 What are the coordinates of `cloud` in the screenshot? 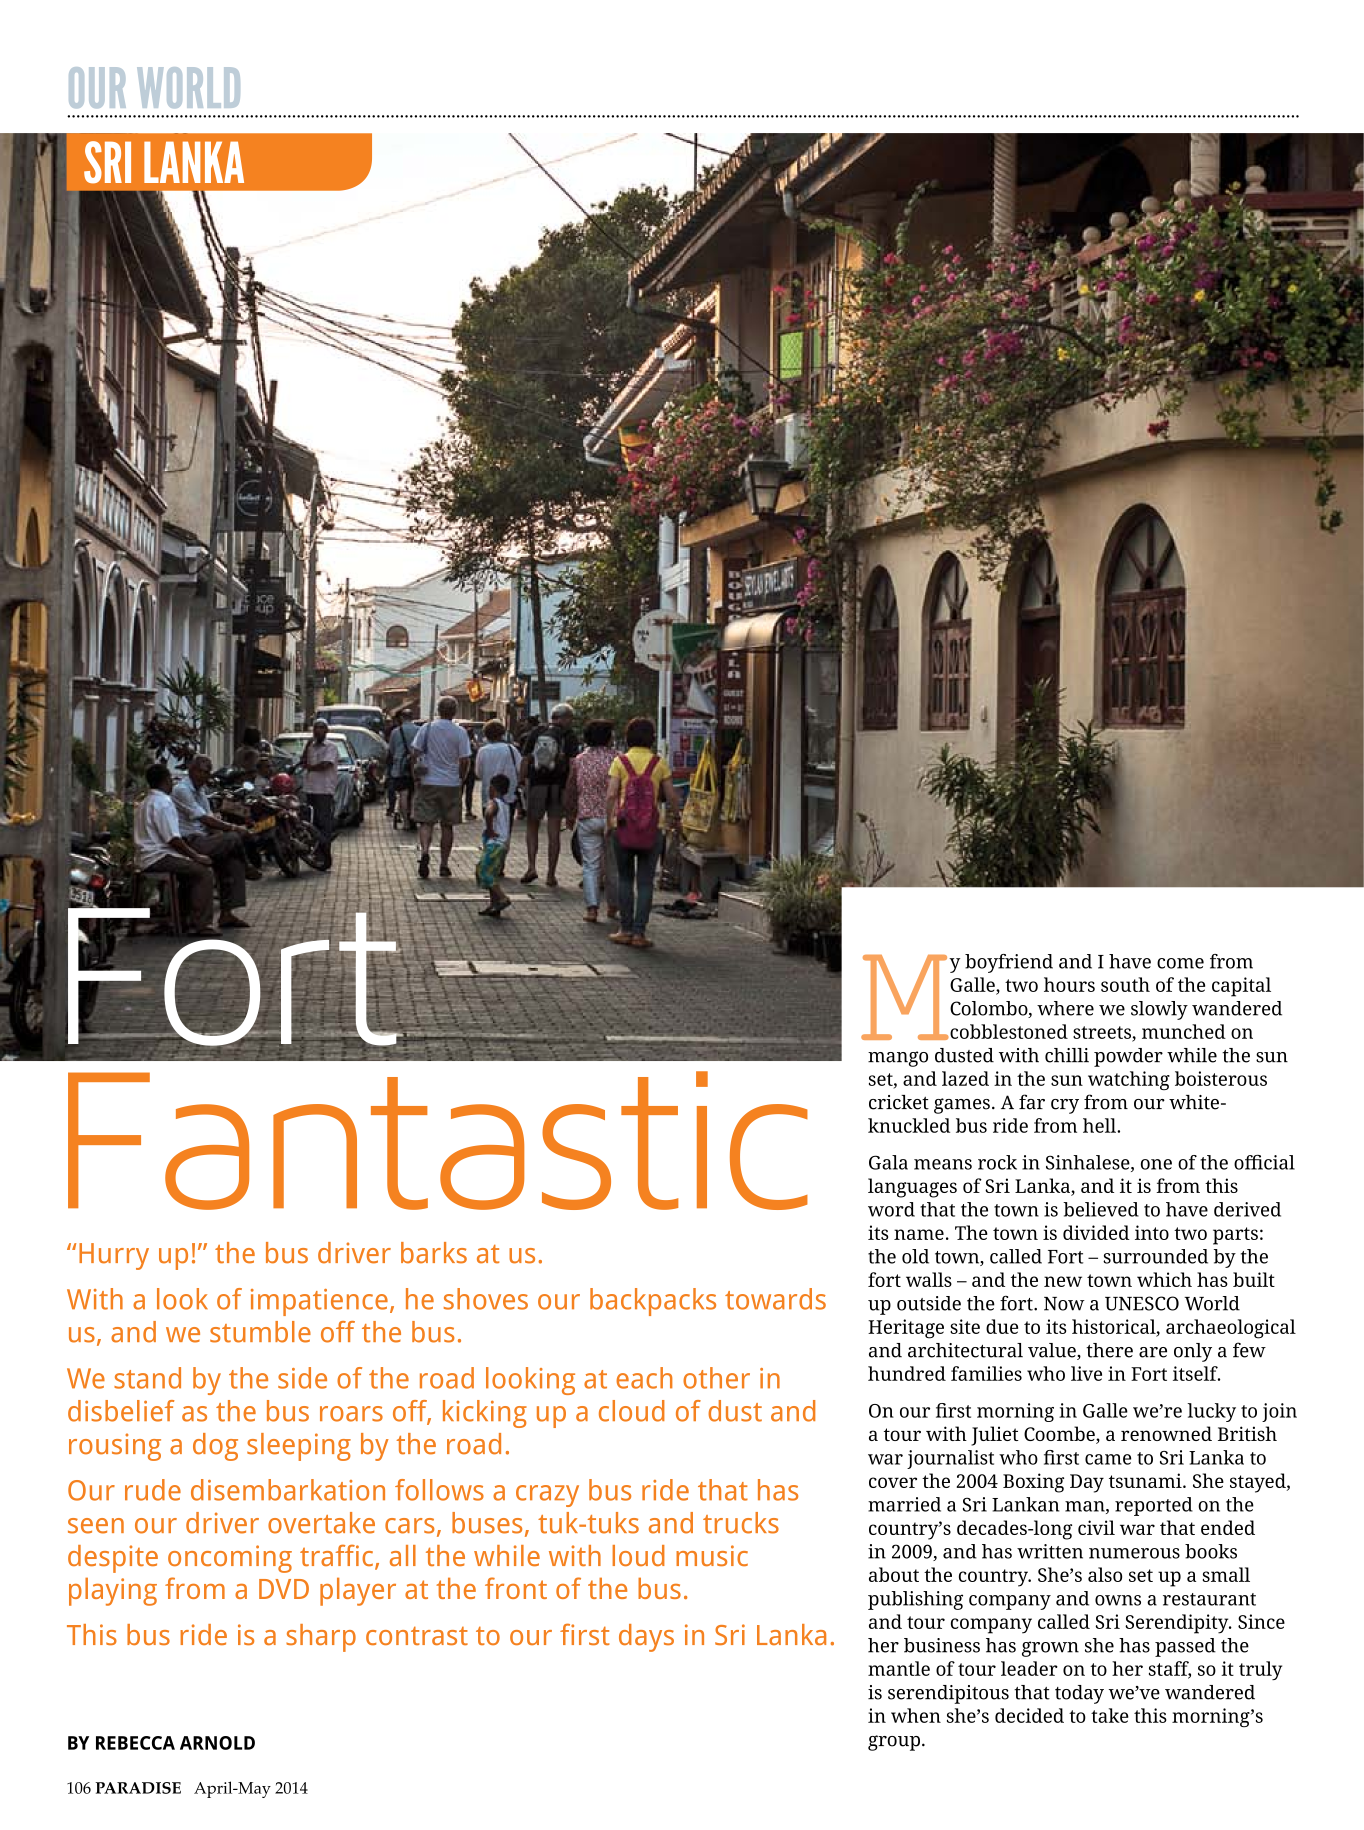 It's located at (632, 1411).
